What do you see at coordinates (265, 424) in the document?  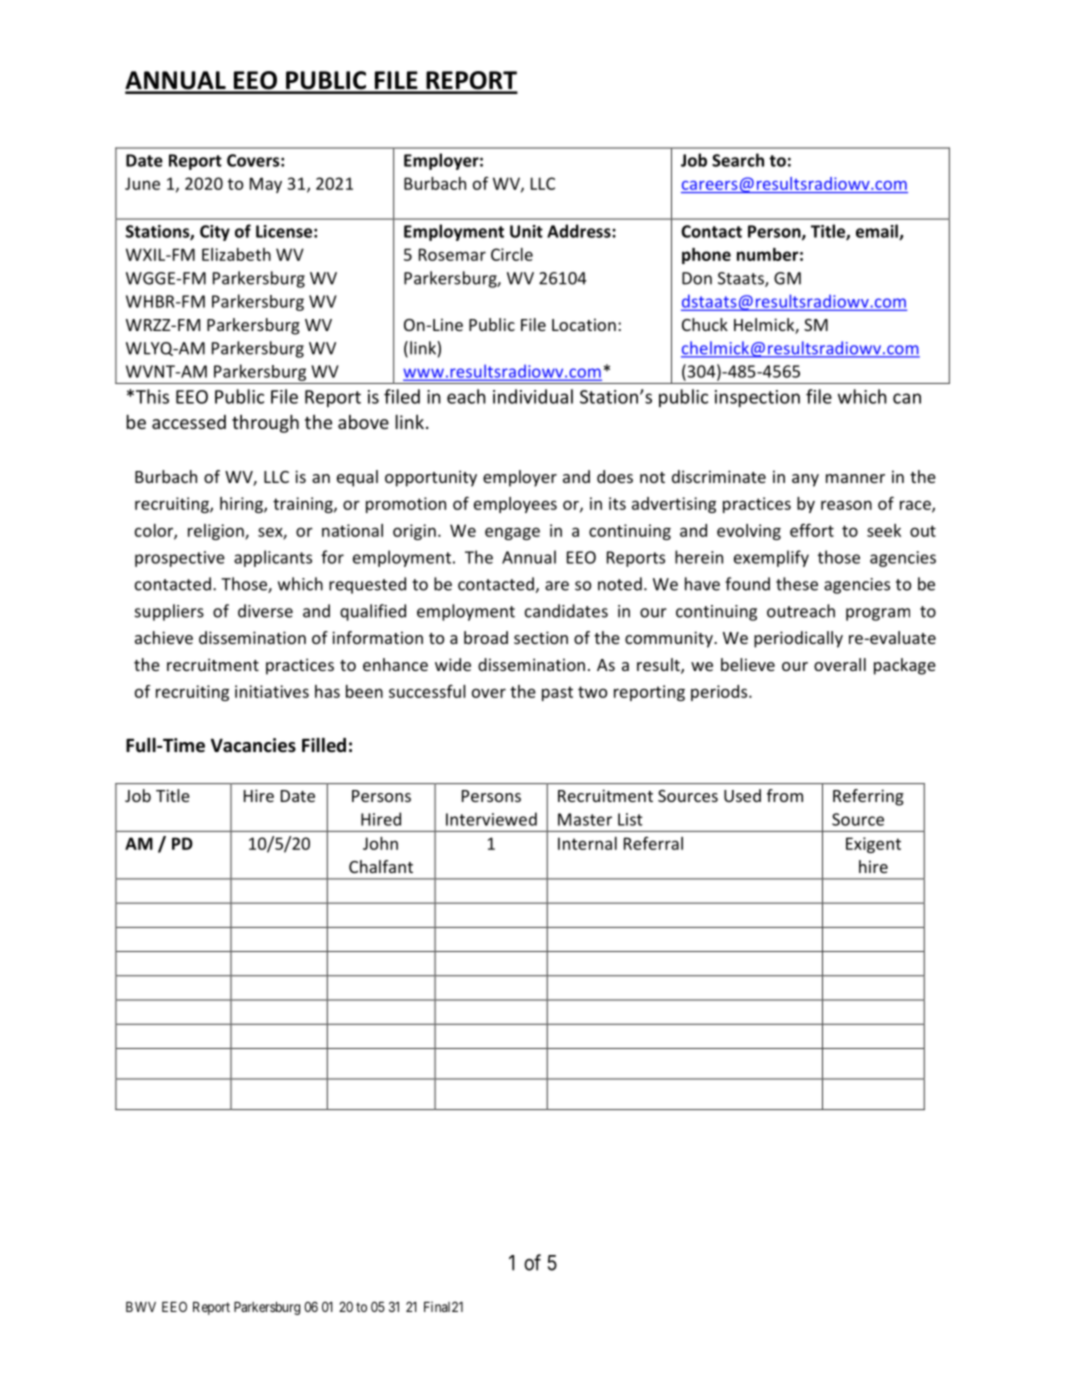 I see `through` at bounding box center [265, 424].
